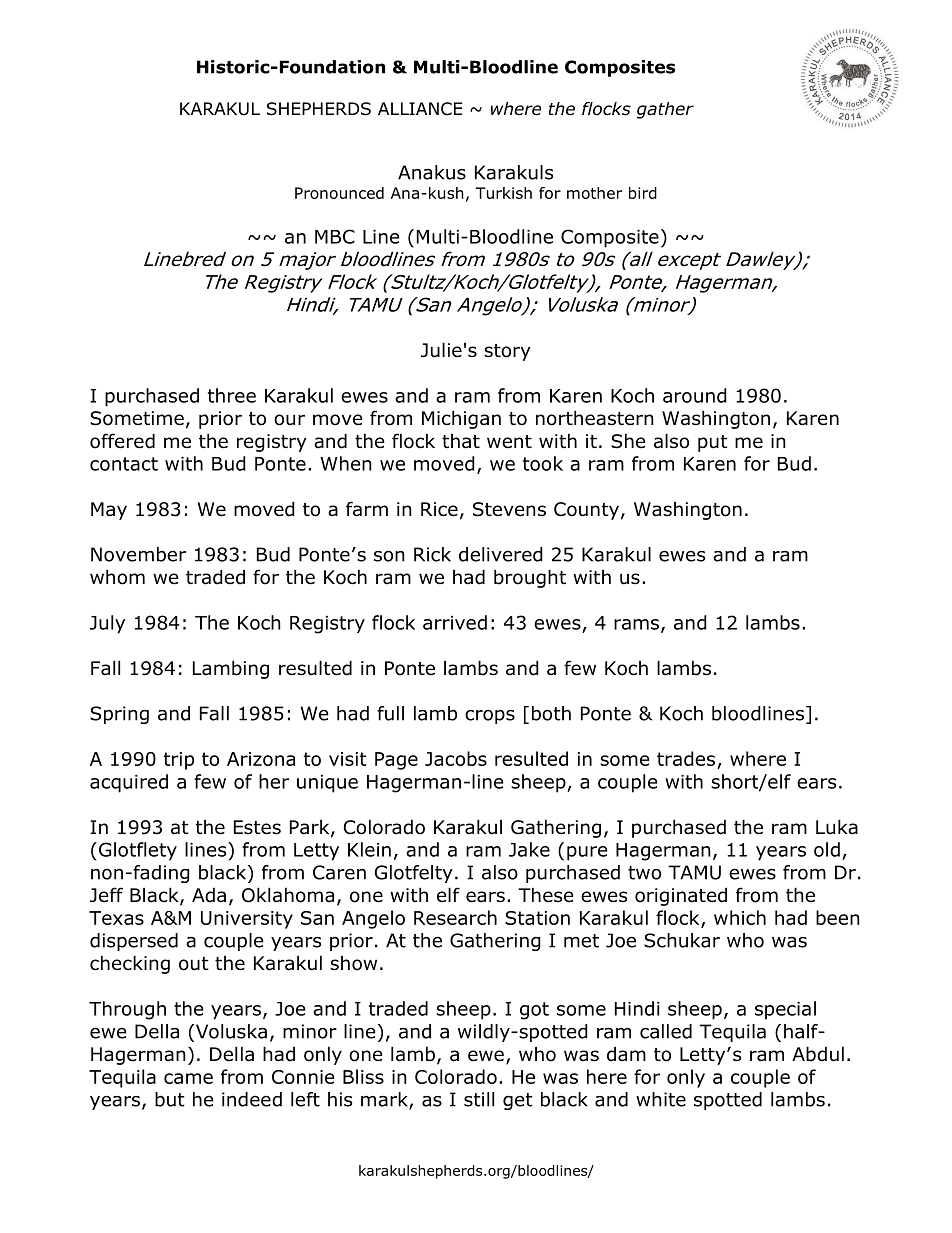 The height and width of the image is (1233, 952). What do you see at coordinates (188, 1078) in the image?
I see `came` at bounding box center [188, 1078].
